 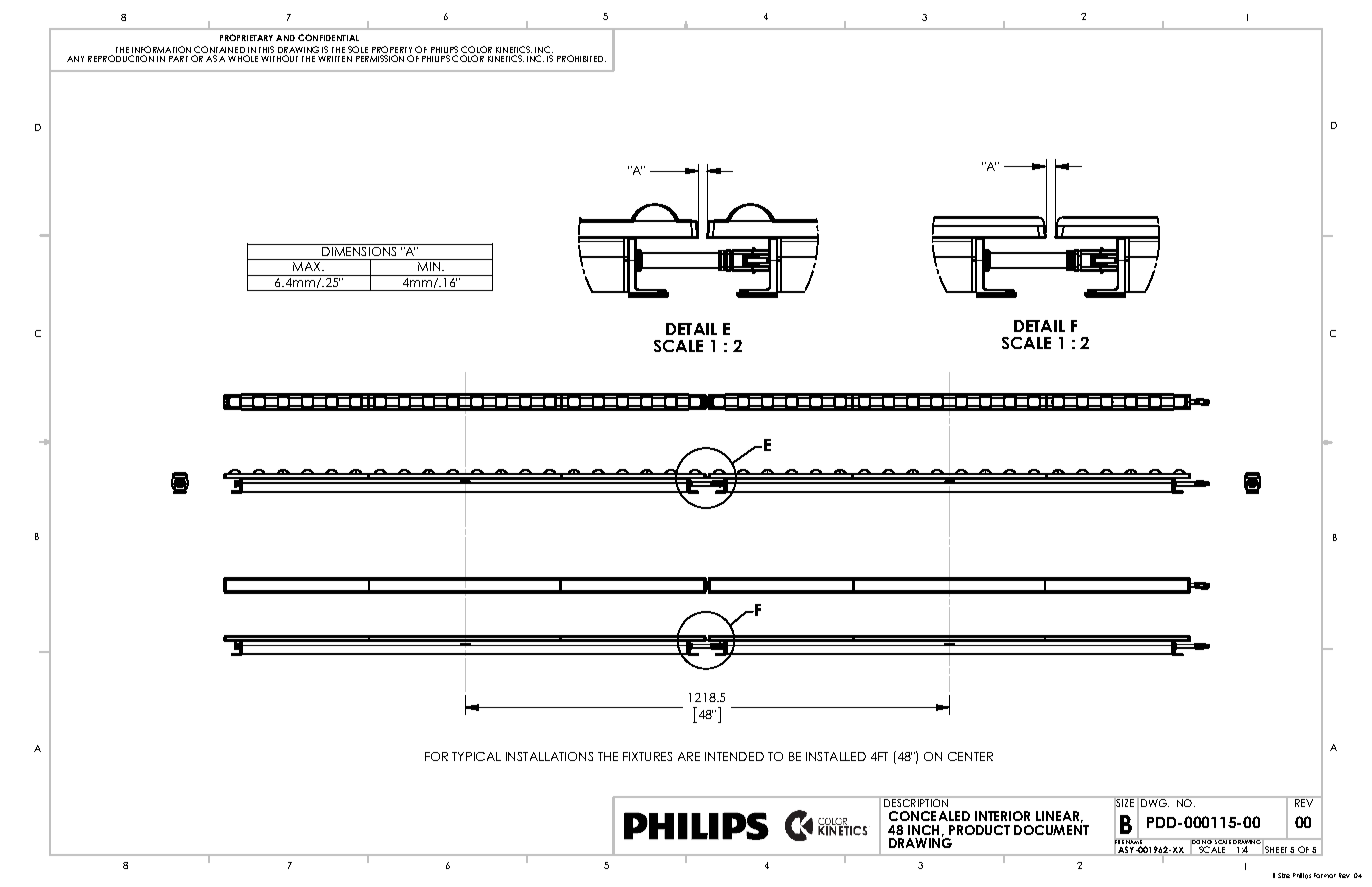 What do you see at coordinates (929, 816) in the screenshot?
I see `CONCEALED` at bounding box center [929, 816].
